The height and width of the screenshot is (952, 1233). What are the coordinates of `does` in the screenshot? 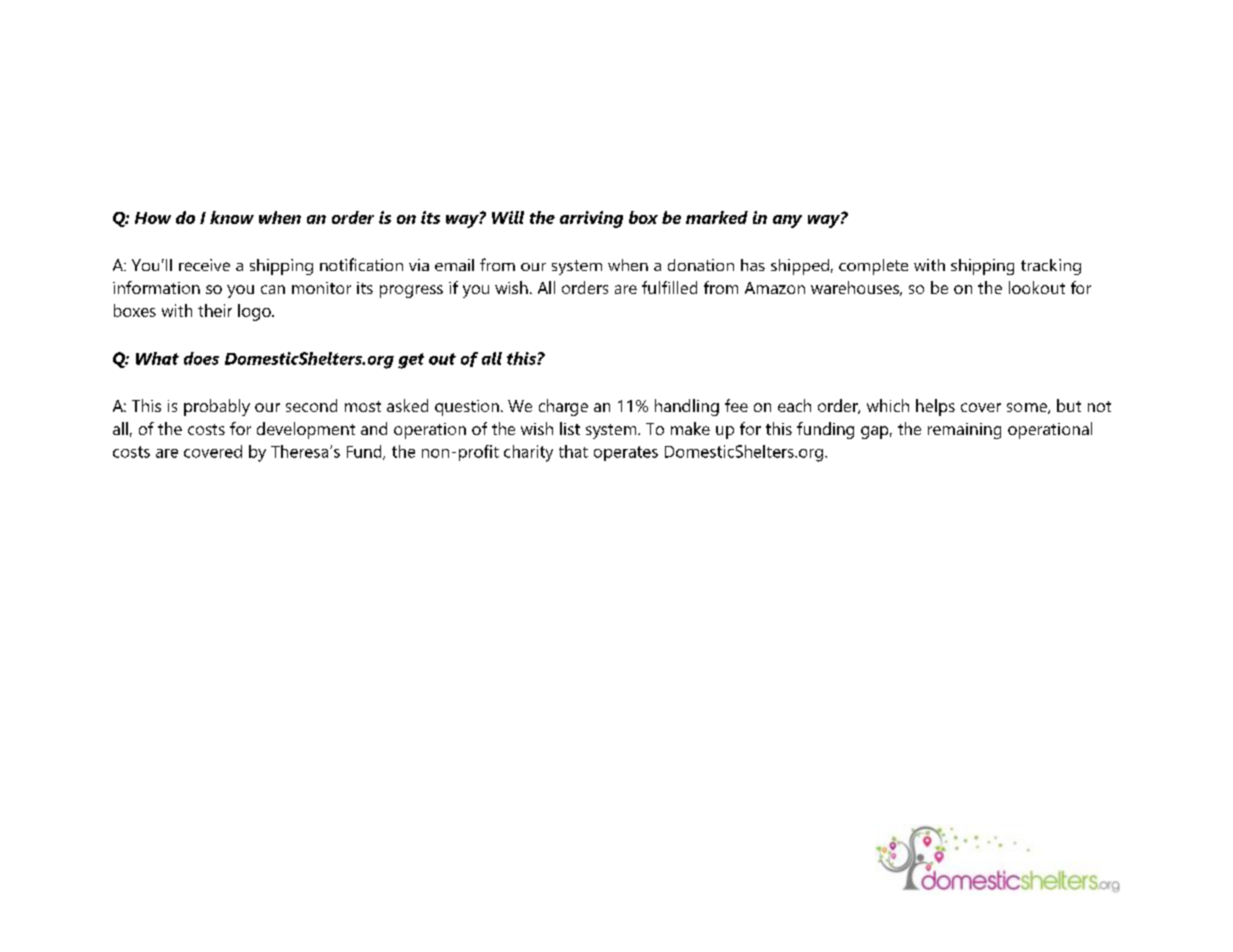 It's located at (201, 358).
